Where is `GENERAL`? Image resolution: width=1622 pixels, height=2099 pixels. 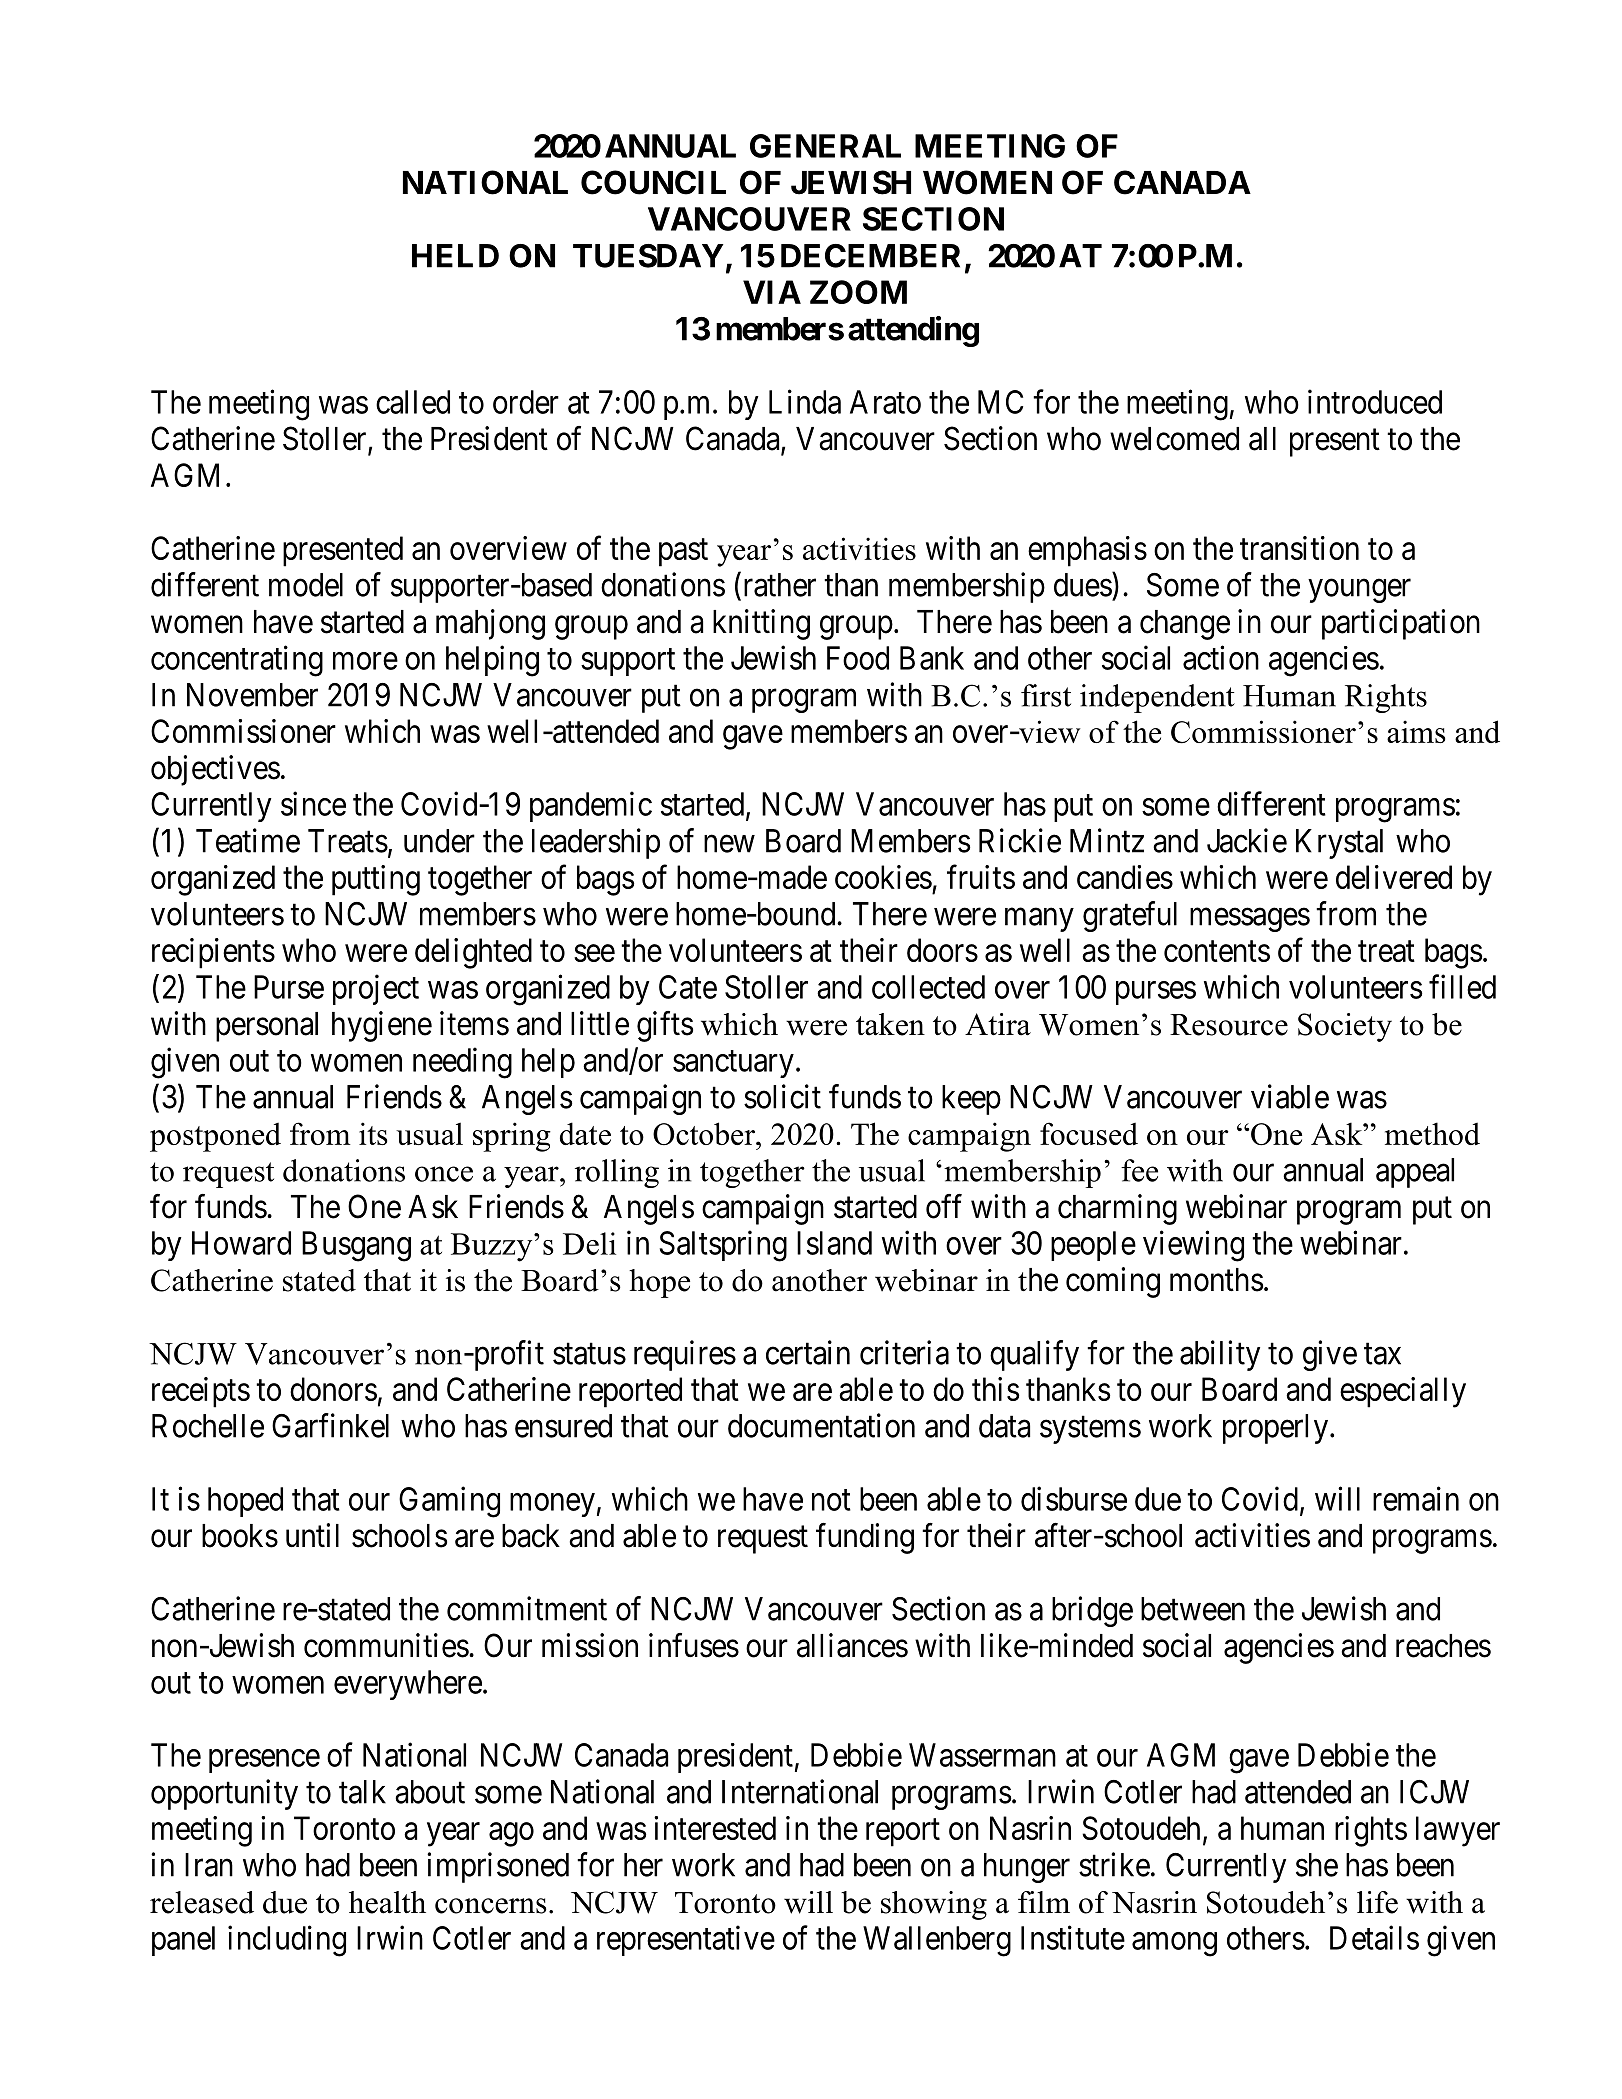
GENERAL is located at coordinates (825, 146).
